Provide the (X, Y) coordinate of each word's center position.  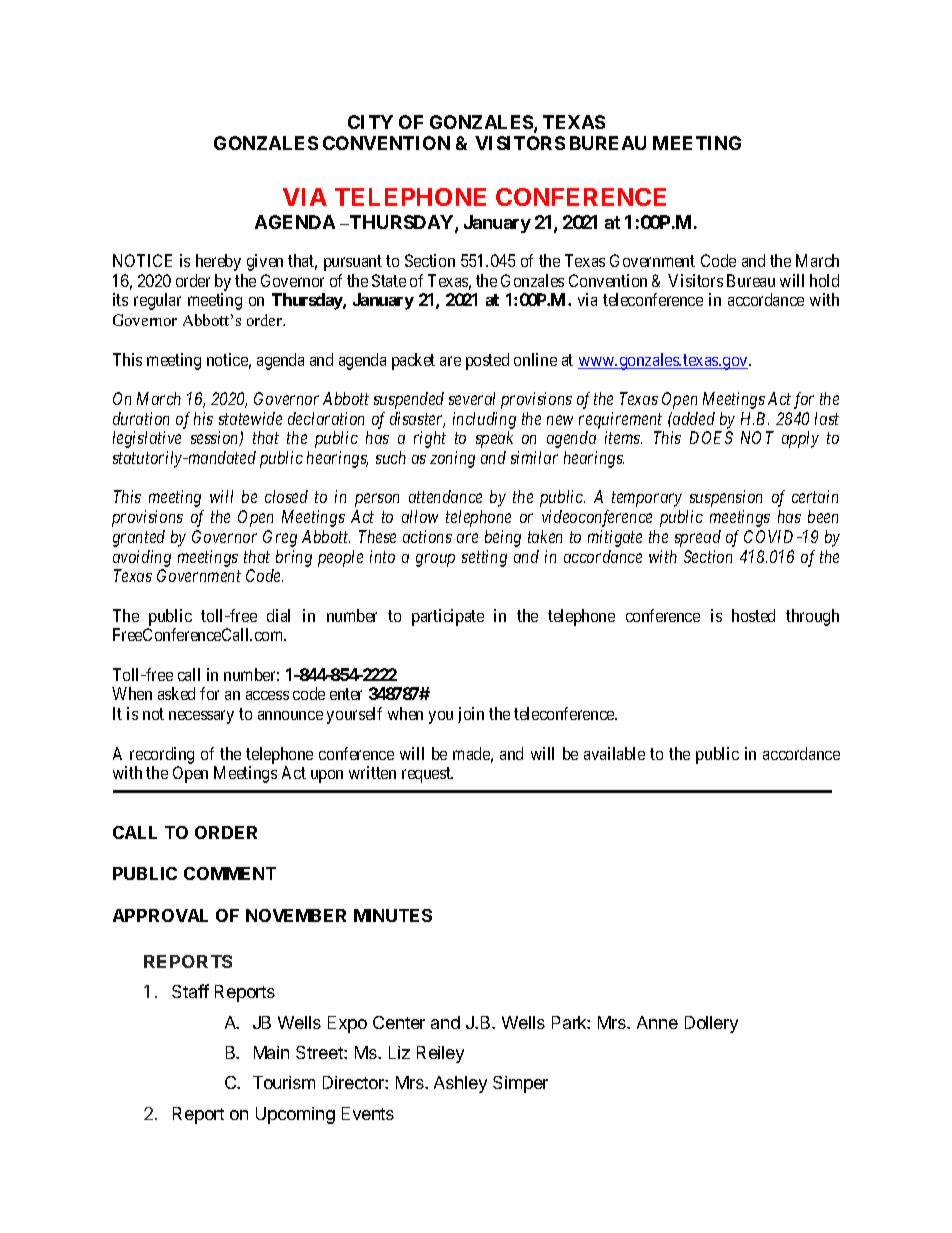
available (614, 753)
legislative (147, 439)
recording (162, 755)
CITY (370, 122)
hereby (218, 262)
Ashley (460, 1084)
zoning (452, 459)
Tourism (284, 1082)
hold (824, 280)
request (427, 775)
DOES (711, 437)
